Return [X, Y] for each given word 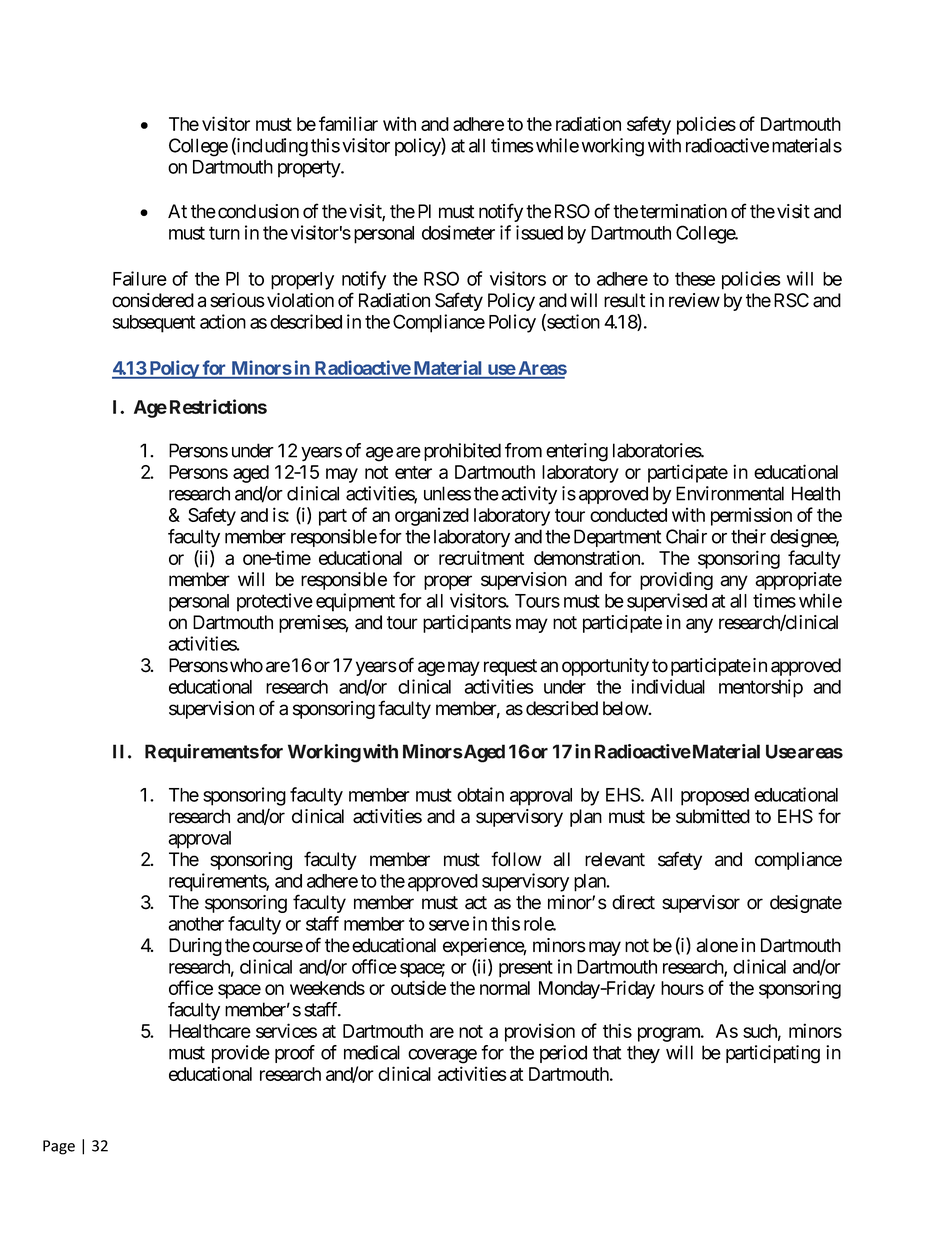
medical [372, 1052]
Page [59, 1147]
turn [224, 233]
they [643, 1054]
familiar [348, 123]
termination [683, 211]
